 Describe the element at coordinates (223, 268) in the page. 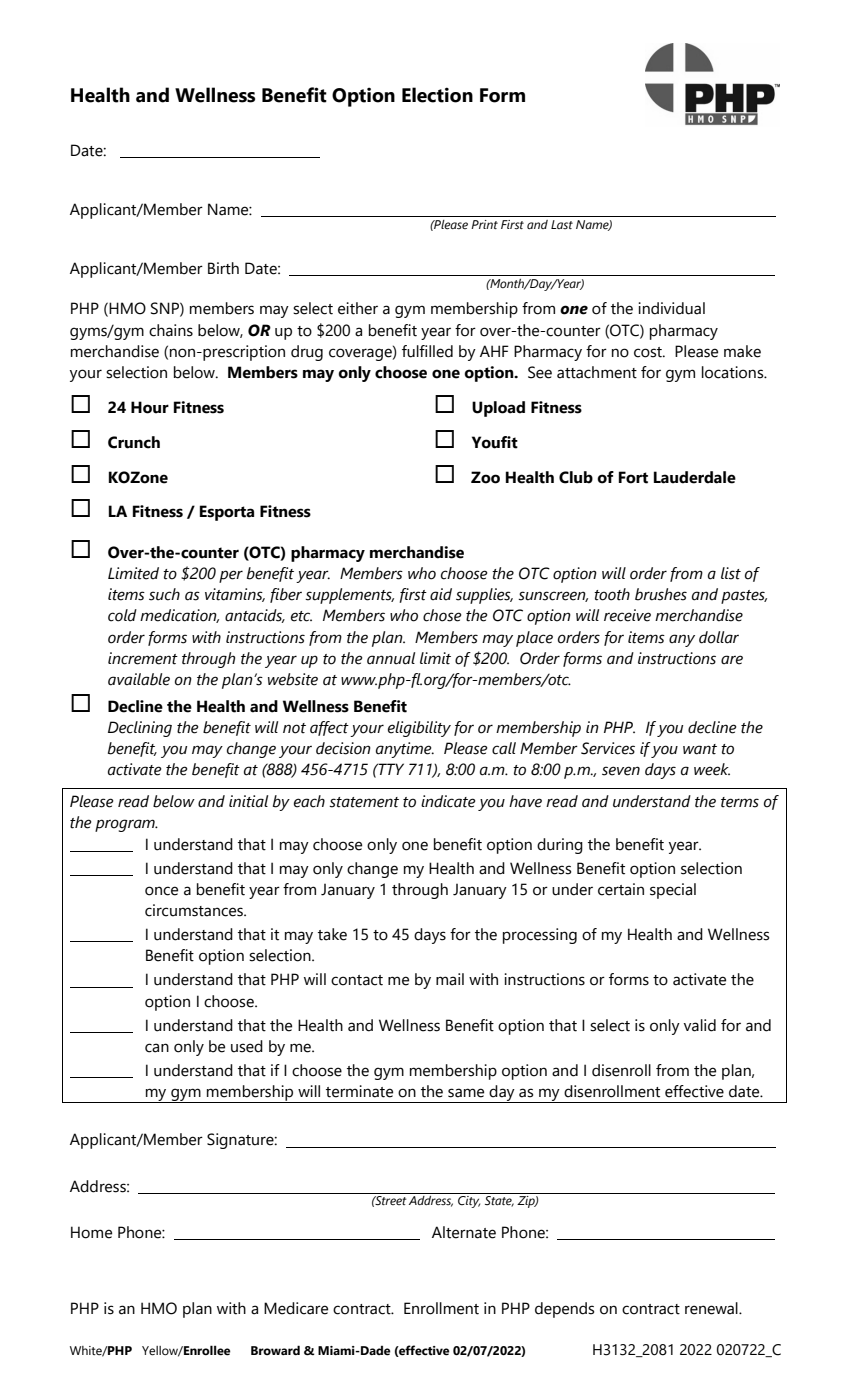

I see `Birth` at that location.
